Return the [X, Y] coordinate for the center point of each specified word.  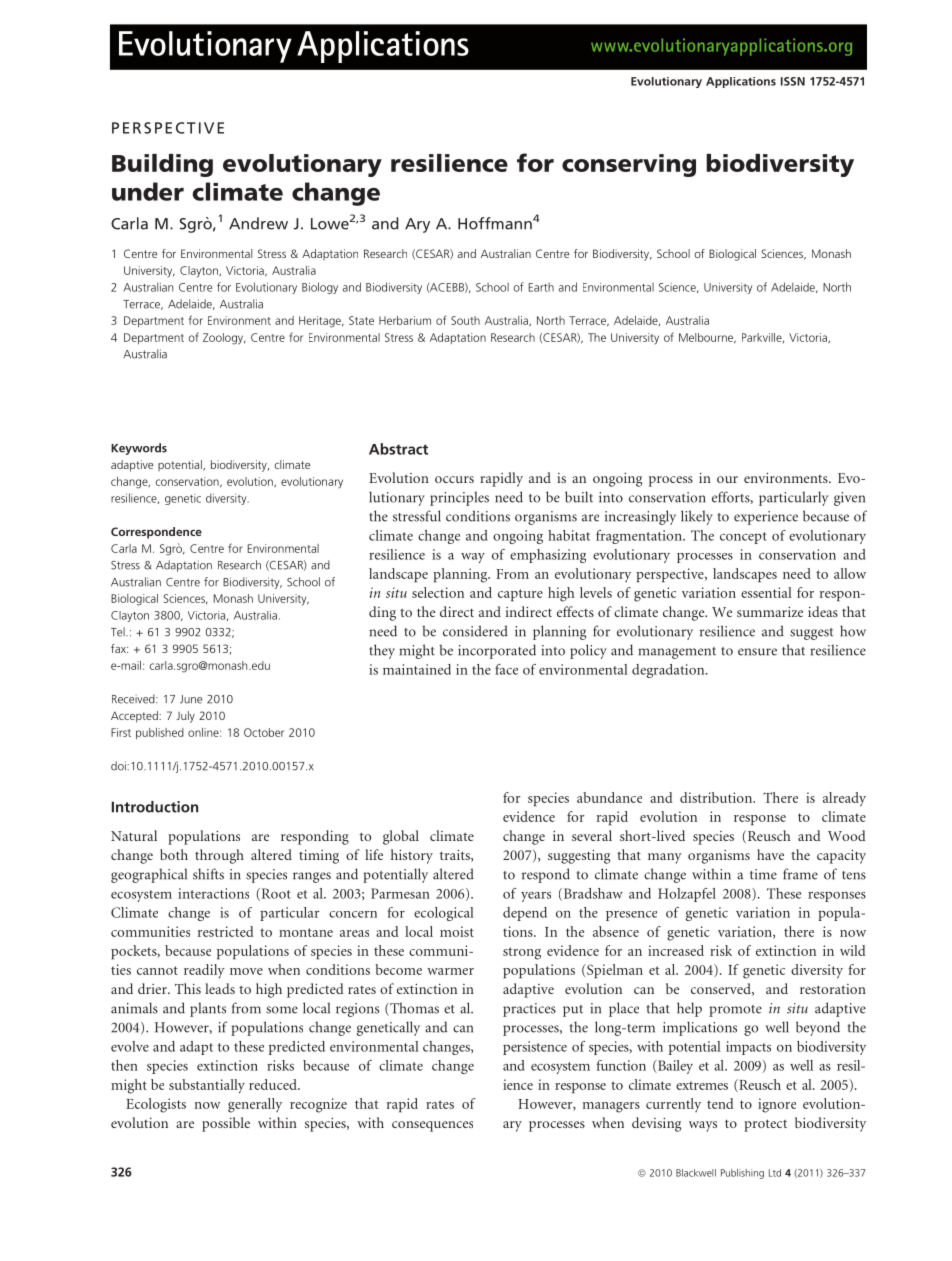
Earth [541, 287]
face [506, 669]
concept [743, 538]
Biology [320, 288]
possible [226, 1124]
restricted [226, 931]
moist [457, 931]
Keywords [139, 449]
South [465, 320]
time [763, 874]
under [148, 191]
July [185, 717]
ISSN [793, 81]
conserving [629, 165]
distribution [717, 797]
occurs [454, 479]
